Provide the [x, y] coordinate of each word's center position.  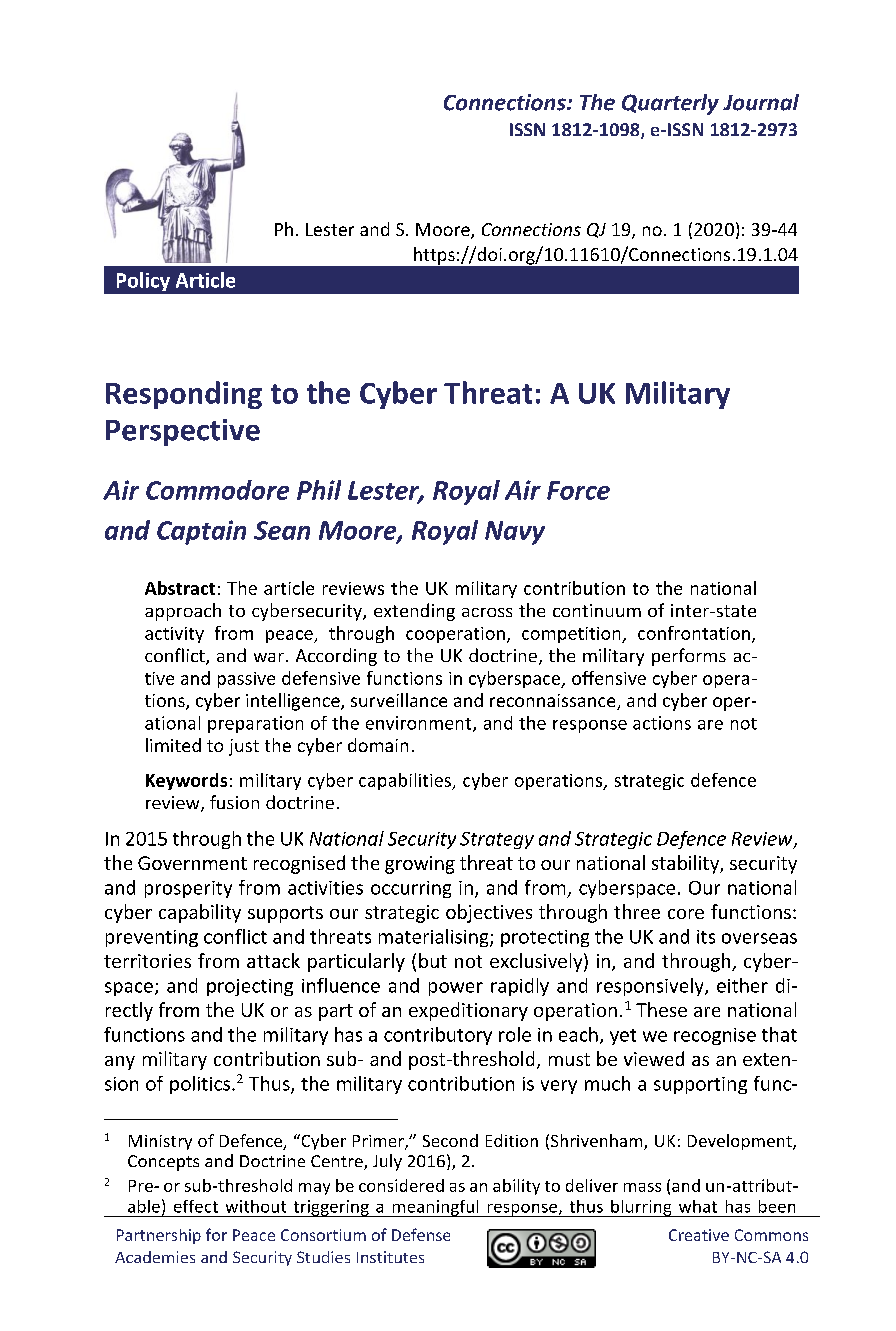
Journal [761, 102]
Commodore [217, 490]
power [456, 989]
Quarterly [670, 104]
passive [246, 680]
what [698, 1206]
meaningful [435, 1208]
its [706, 937]
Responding [184, 395]
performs [689, 657]
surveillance [399, 700]
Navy [515, 533]
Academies [155, 1257]
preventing [152, 938]
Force [578, 490]
